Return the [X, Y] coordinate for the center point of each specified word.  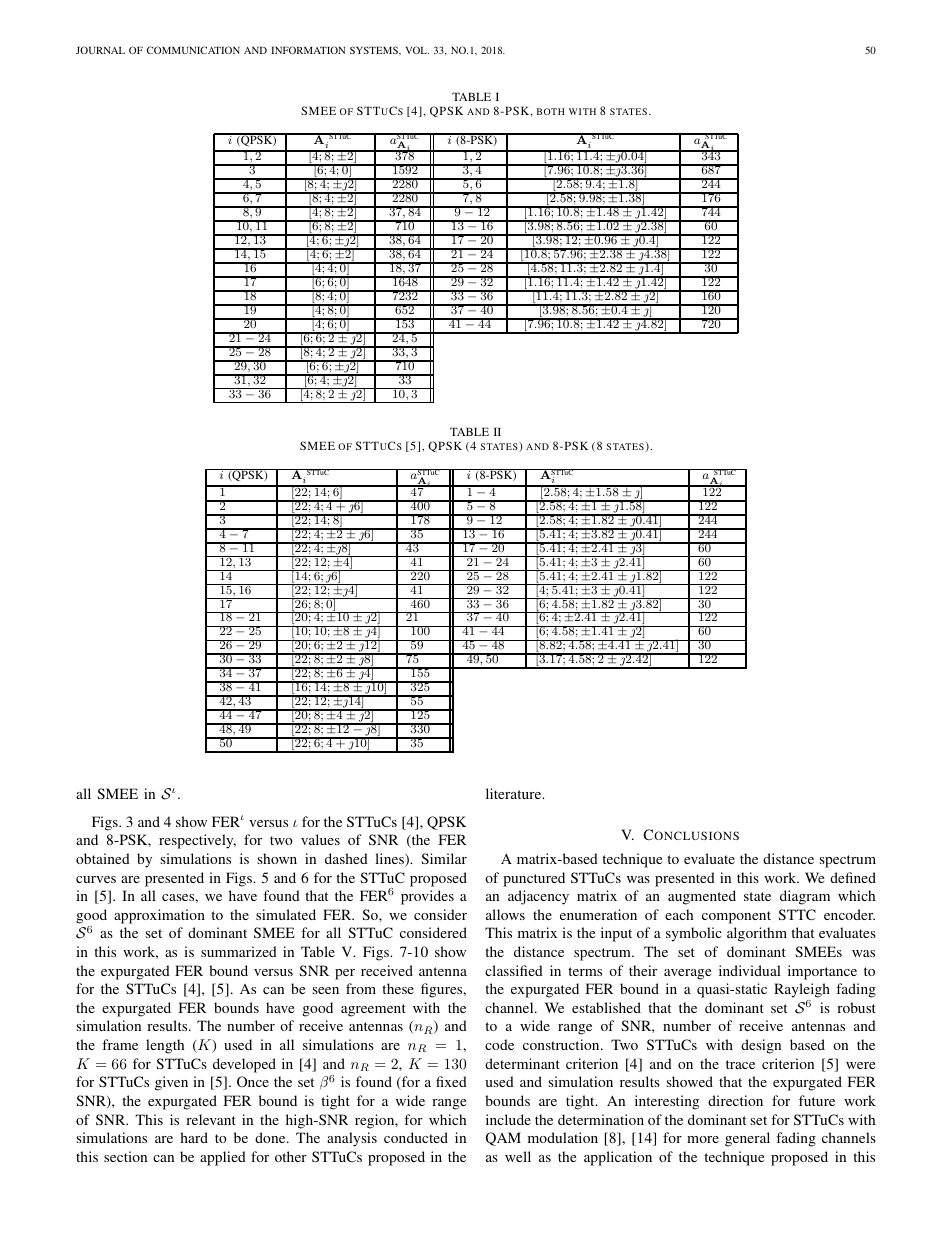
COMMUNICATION [193, 50]
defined [853, 877]
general [747, 1139]
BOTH [551, 111]
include [508, 1119]
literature [515, 793]
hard [194, 1137]
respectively [197, 841]
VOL [417, 50]
